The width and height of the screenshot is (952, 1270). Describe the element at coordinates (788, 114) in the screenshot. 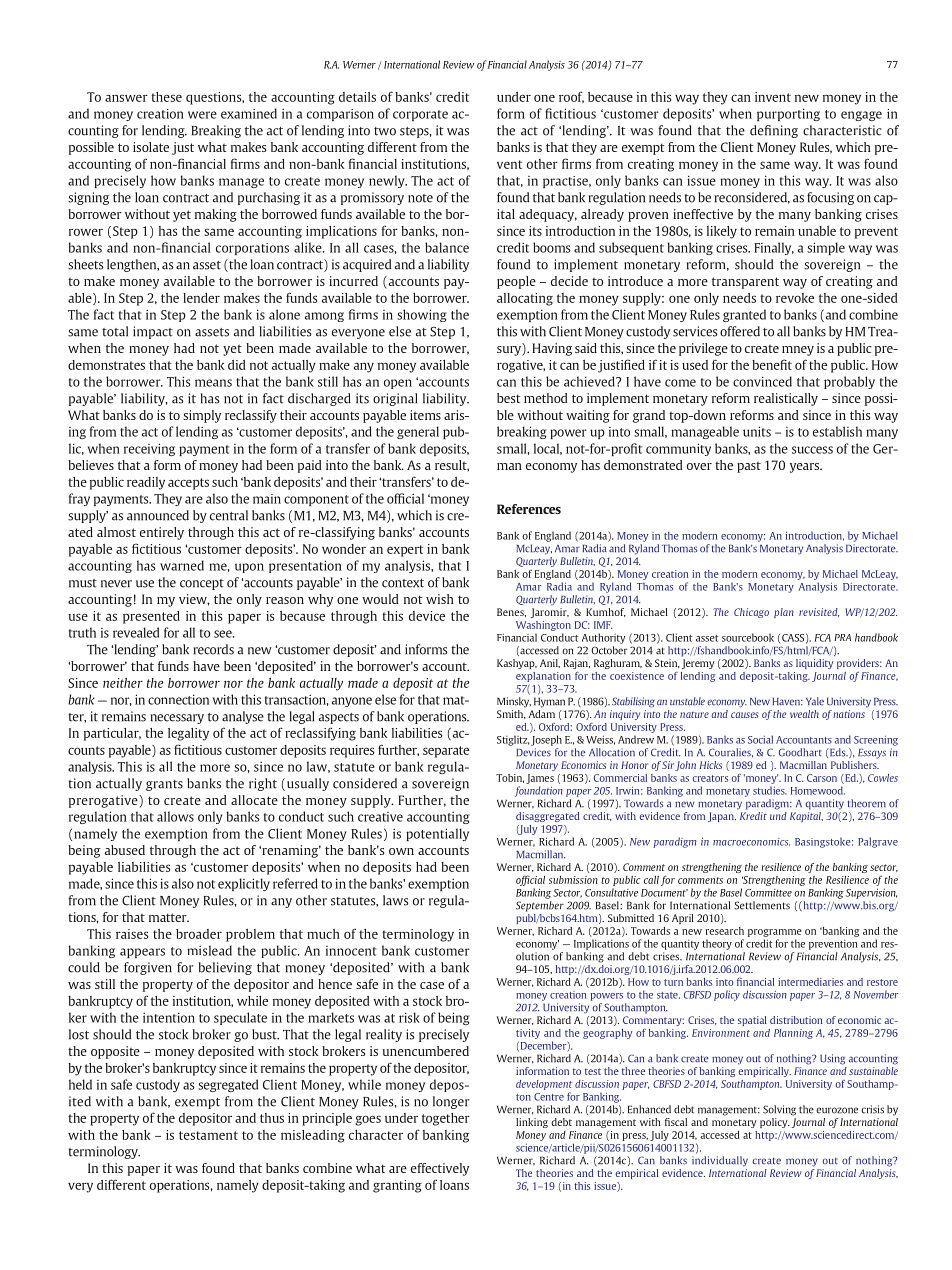

I see `purporting` at that location.
